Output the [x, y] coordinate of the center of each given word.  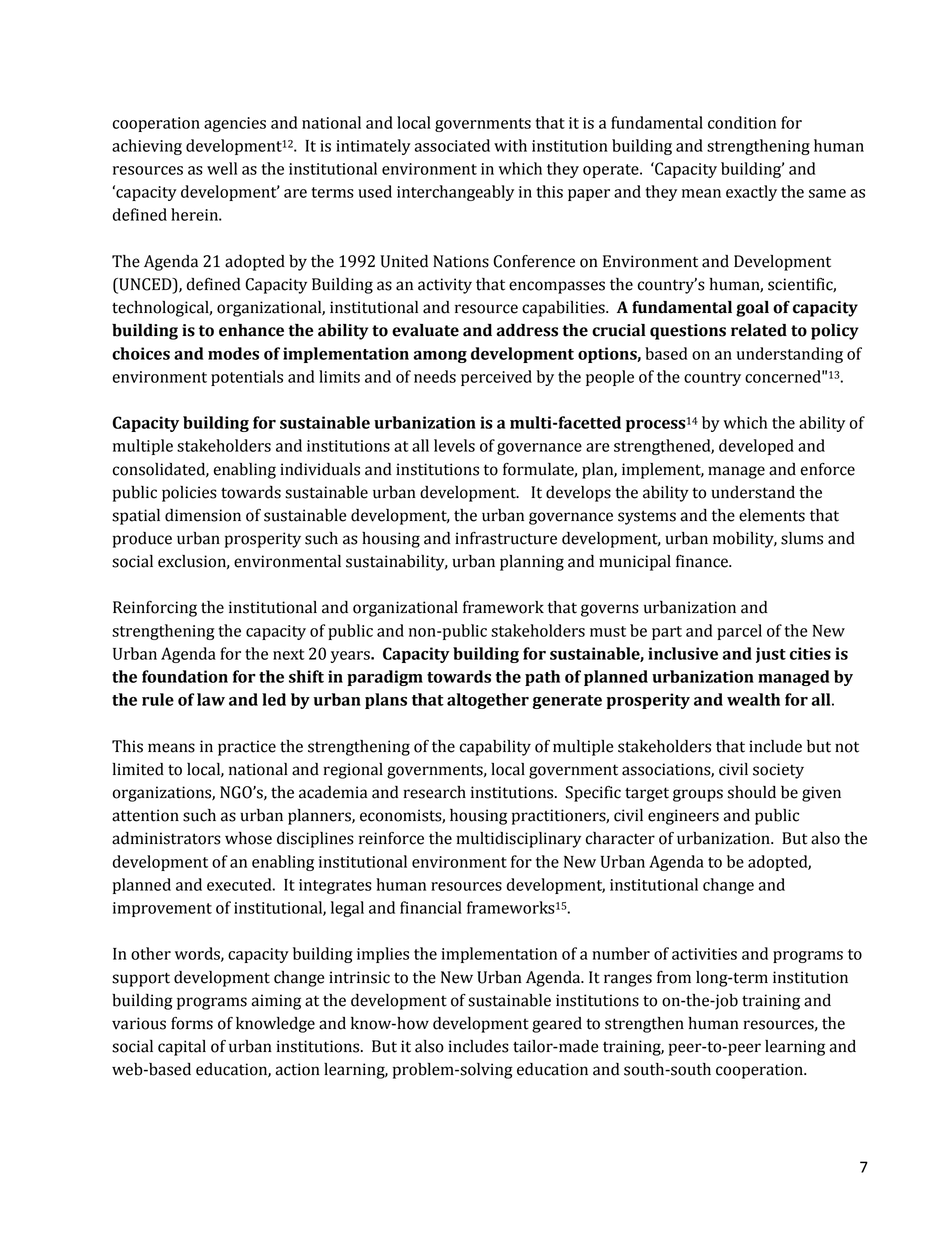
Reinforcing [155, 609]
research [434, 792]
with [510, 145]
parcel [739, 632]
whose [248, 838]
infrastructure [506, 538]
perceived [496, 378]
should [752, 792]
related [759, 330]
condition [742, 122]
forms [192, 1023]
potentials [247, 378]
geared [557, 1025]
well [222, 168]
